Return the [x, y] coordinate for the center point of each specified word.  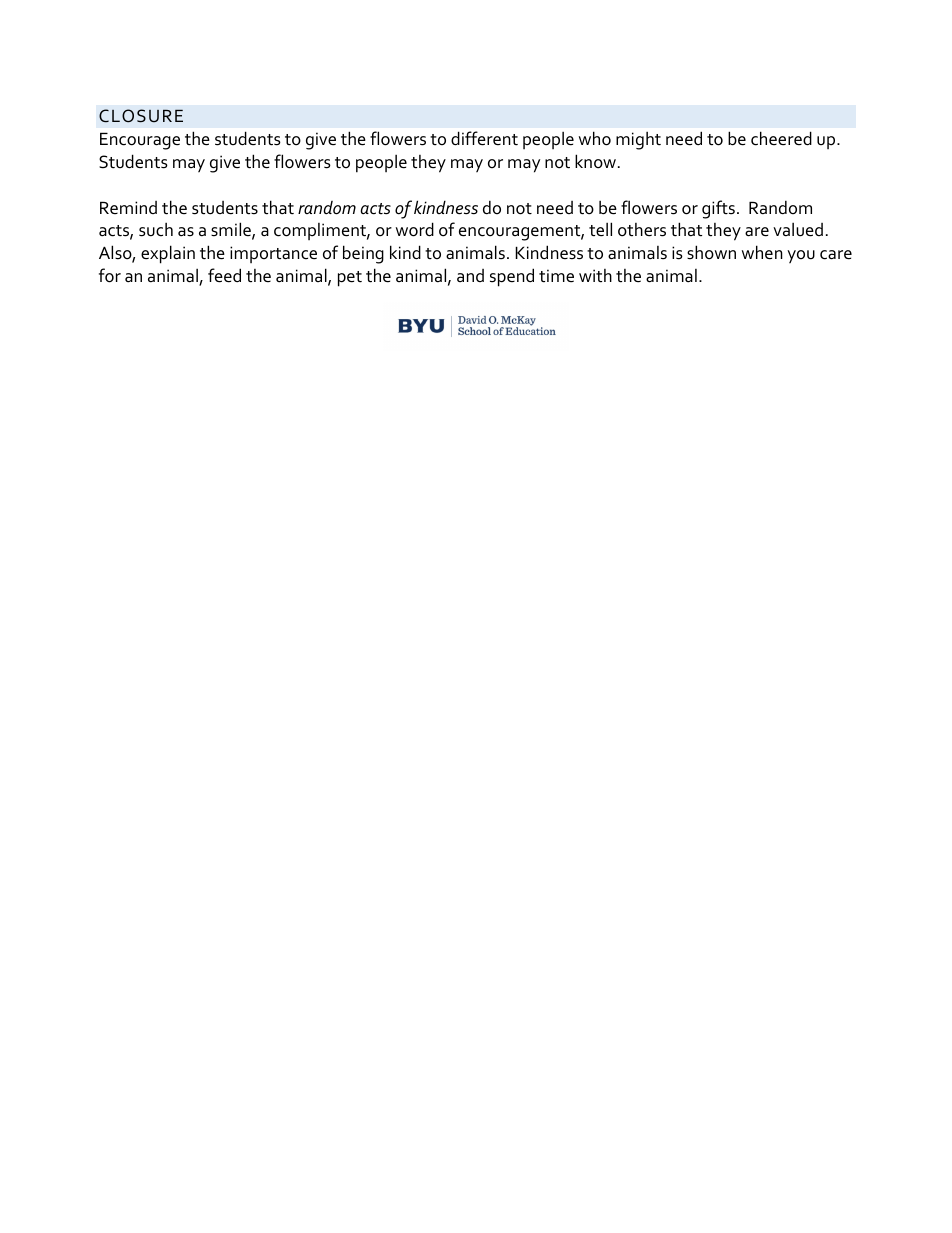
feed [224, 275]
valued [798, 230]
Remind [128, 207]
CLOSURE [141, 116]
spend [512, 277]
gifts [718, 209]
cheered [781, 138]
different [484, 138]
